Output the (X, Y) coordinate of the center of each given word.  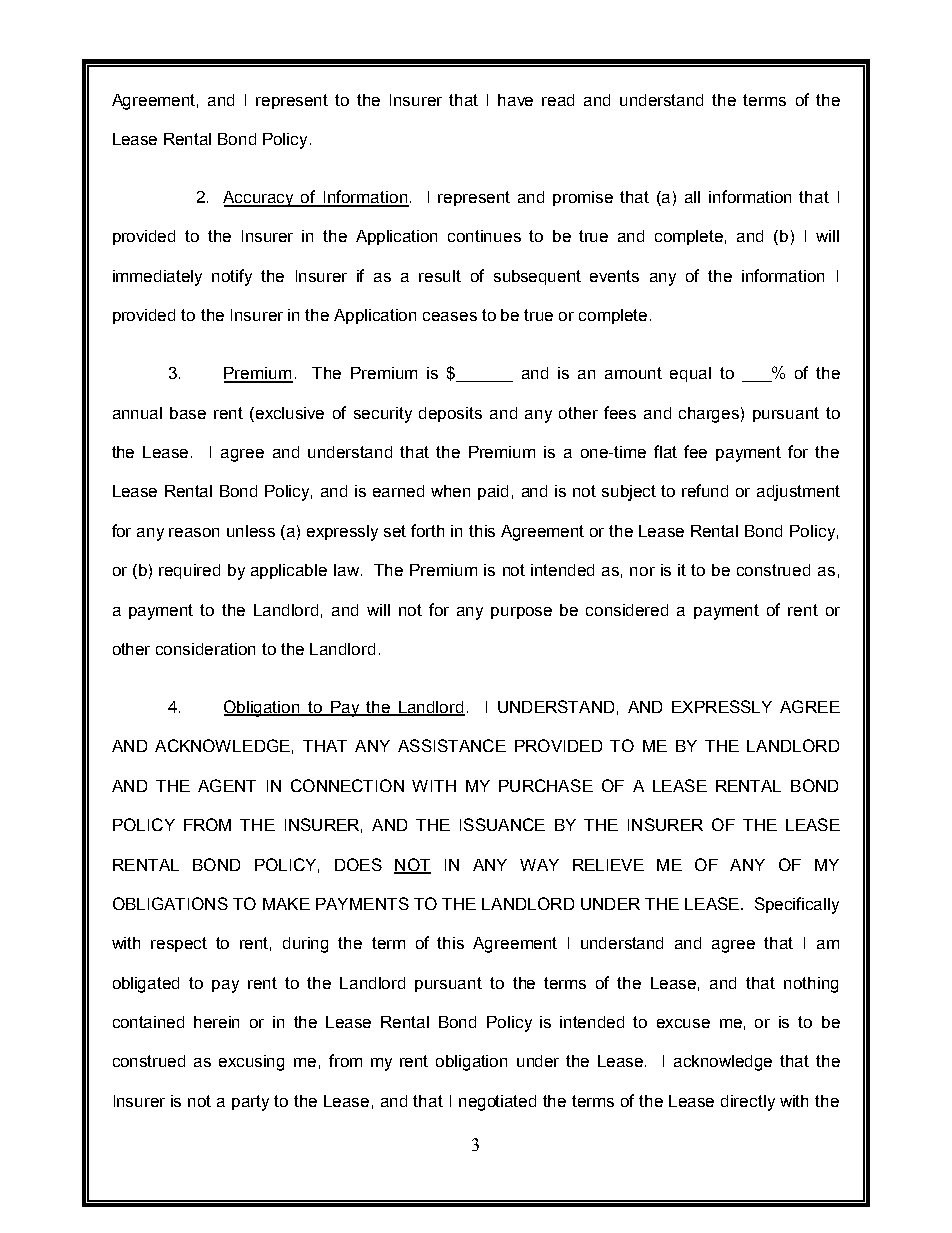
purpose (521, 613)
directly (748, 1103)
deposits (450, 414)
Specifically (797, 905)
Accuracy (260, 199)
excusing (251, 1063)
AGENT (227, 785)
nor (642, 571)
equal (690, 374)
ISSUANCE (502, 824)
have (515, 100)
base (188, 413)
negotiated (497, 1103)
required (189, 571)
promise (583, 198)
